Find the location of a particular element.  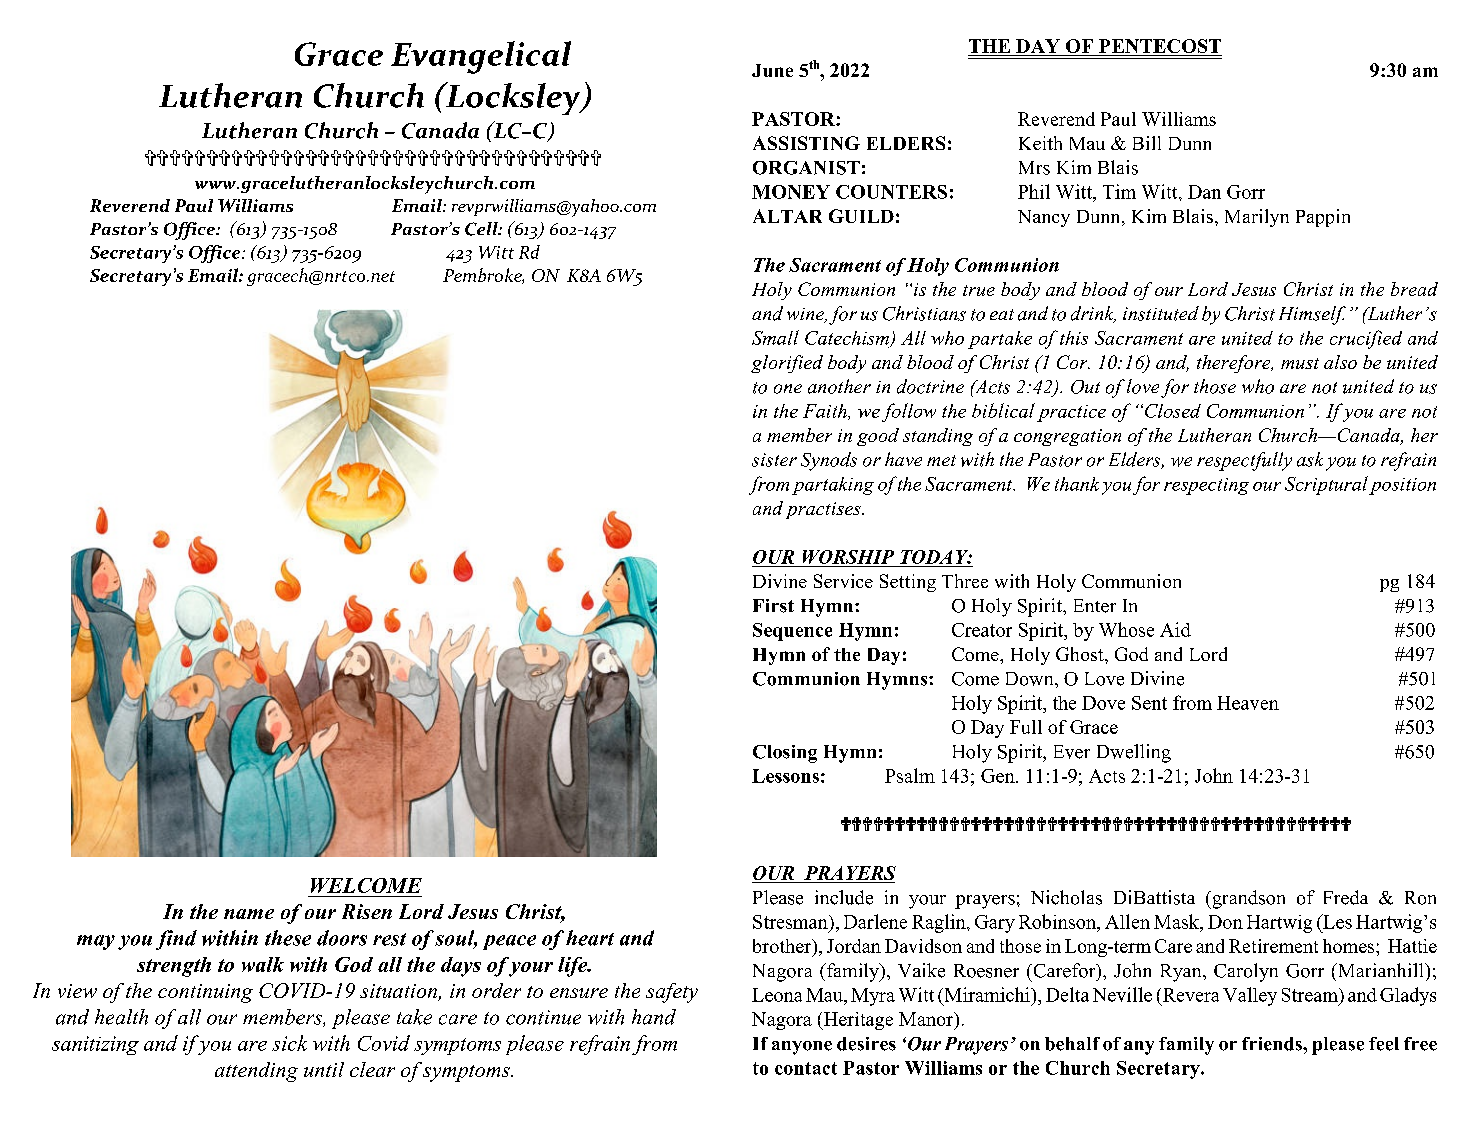

Evangelical is located at coordinates (481, 57).
